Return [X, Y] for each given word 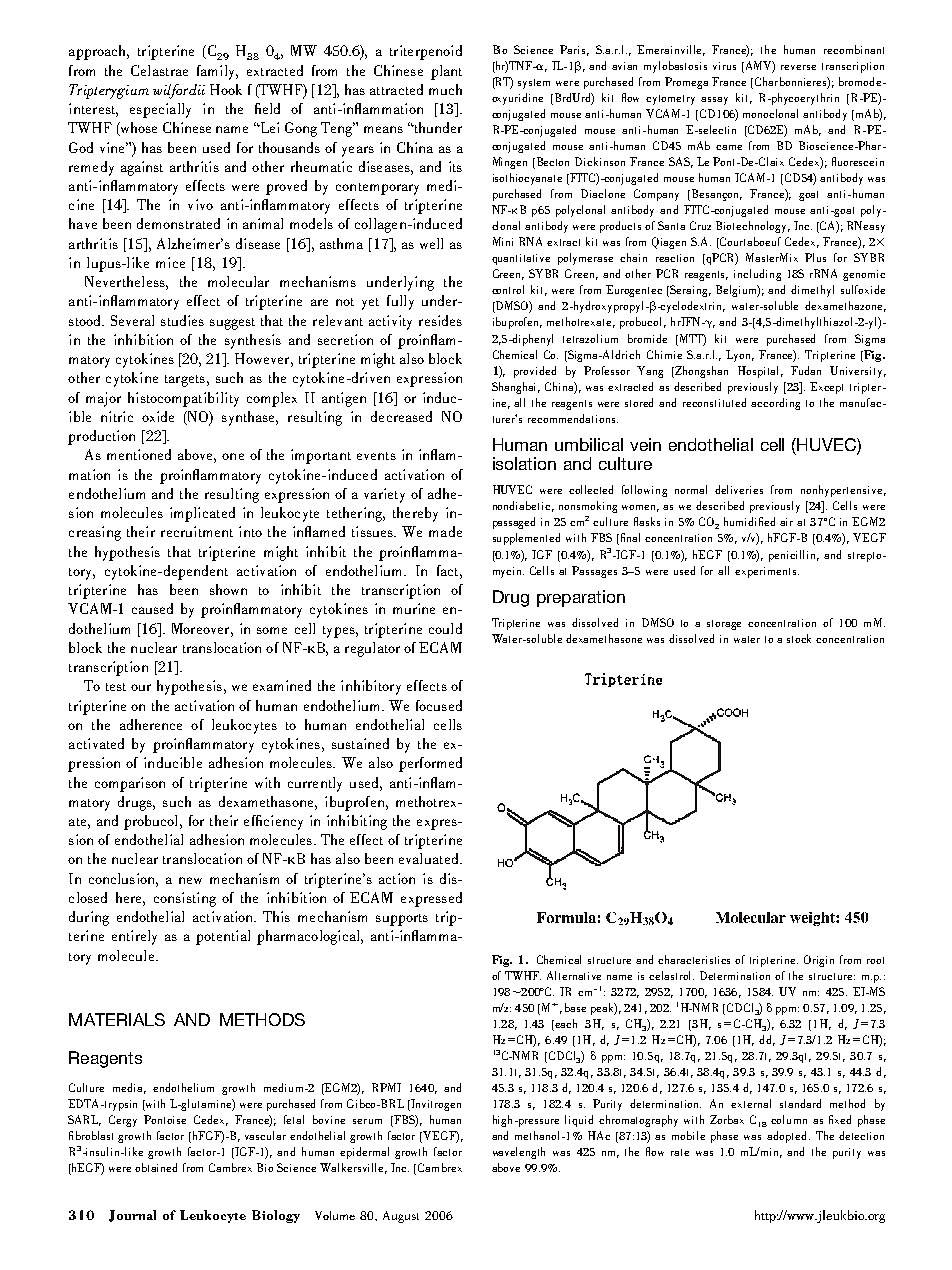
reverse [798, 67]
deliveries [739, 489]
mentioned [139, 454]
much [445, 89]
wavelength [519, 1153]
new [190, 880]
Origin [819, 961]
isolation [524, 463]
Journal [132, 1216]
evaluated [430, 858]
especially [160, 110]
